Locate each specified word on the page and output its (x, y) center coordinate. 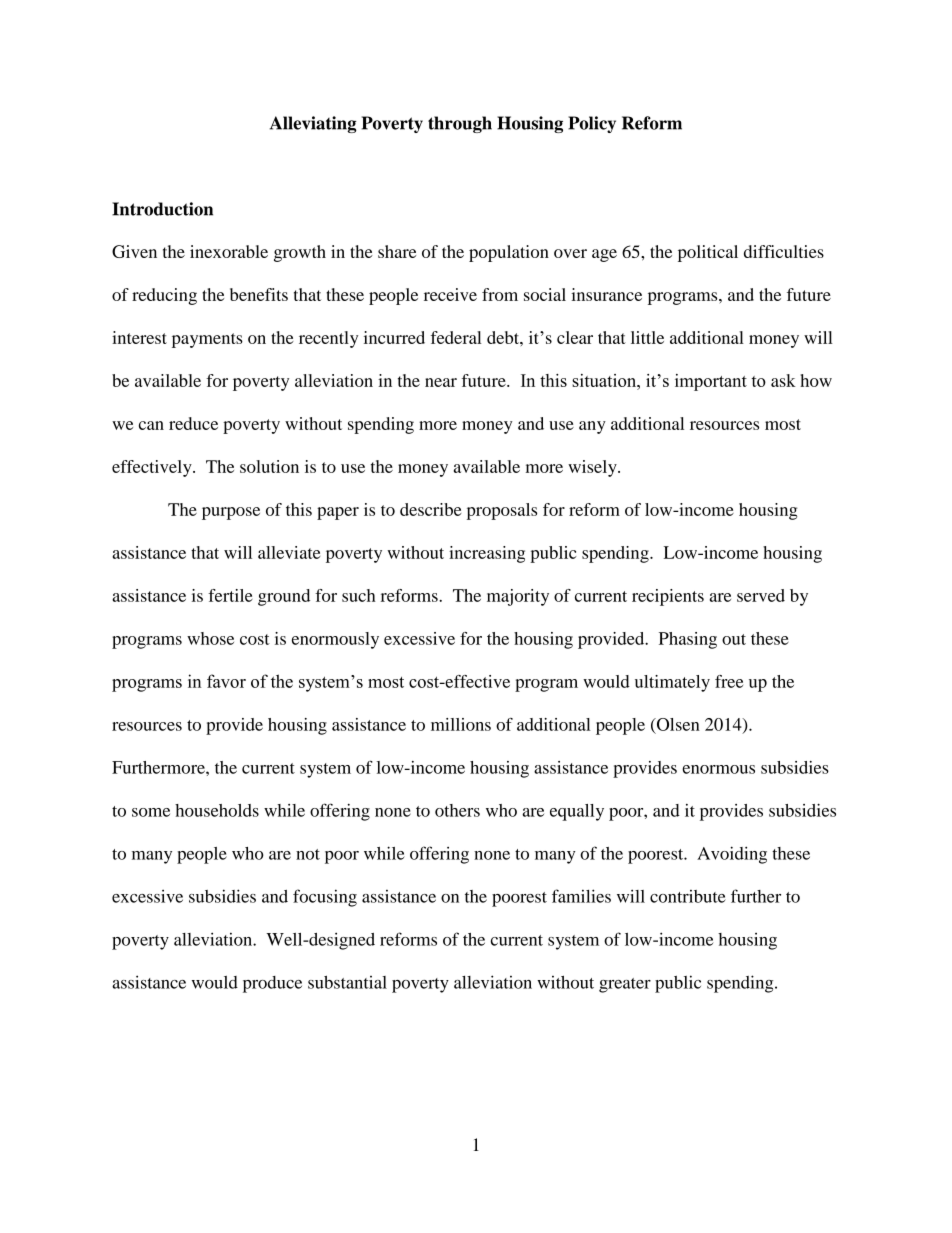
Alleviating (313, 124)
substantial (347, 982)
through (460, 124)
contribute (688, 896)
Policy (592, 124)
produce (272, 984)
